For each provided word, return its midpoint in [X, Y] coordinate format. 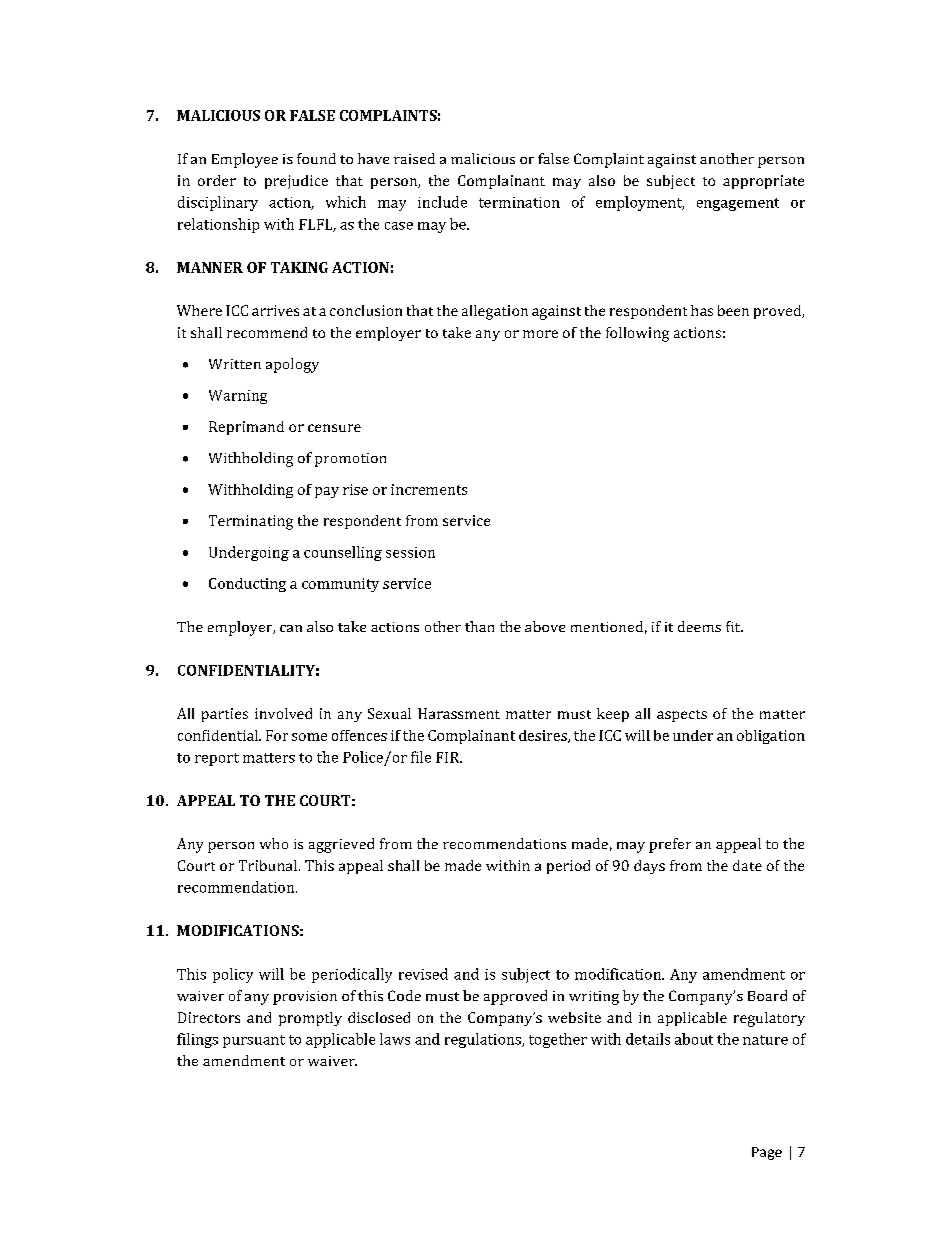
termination [519, 202]
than [479, 626]
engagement [738, 204]
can [291, 628]
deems [699, 626]
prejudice [296, 182]
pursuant [254, 1041]
